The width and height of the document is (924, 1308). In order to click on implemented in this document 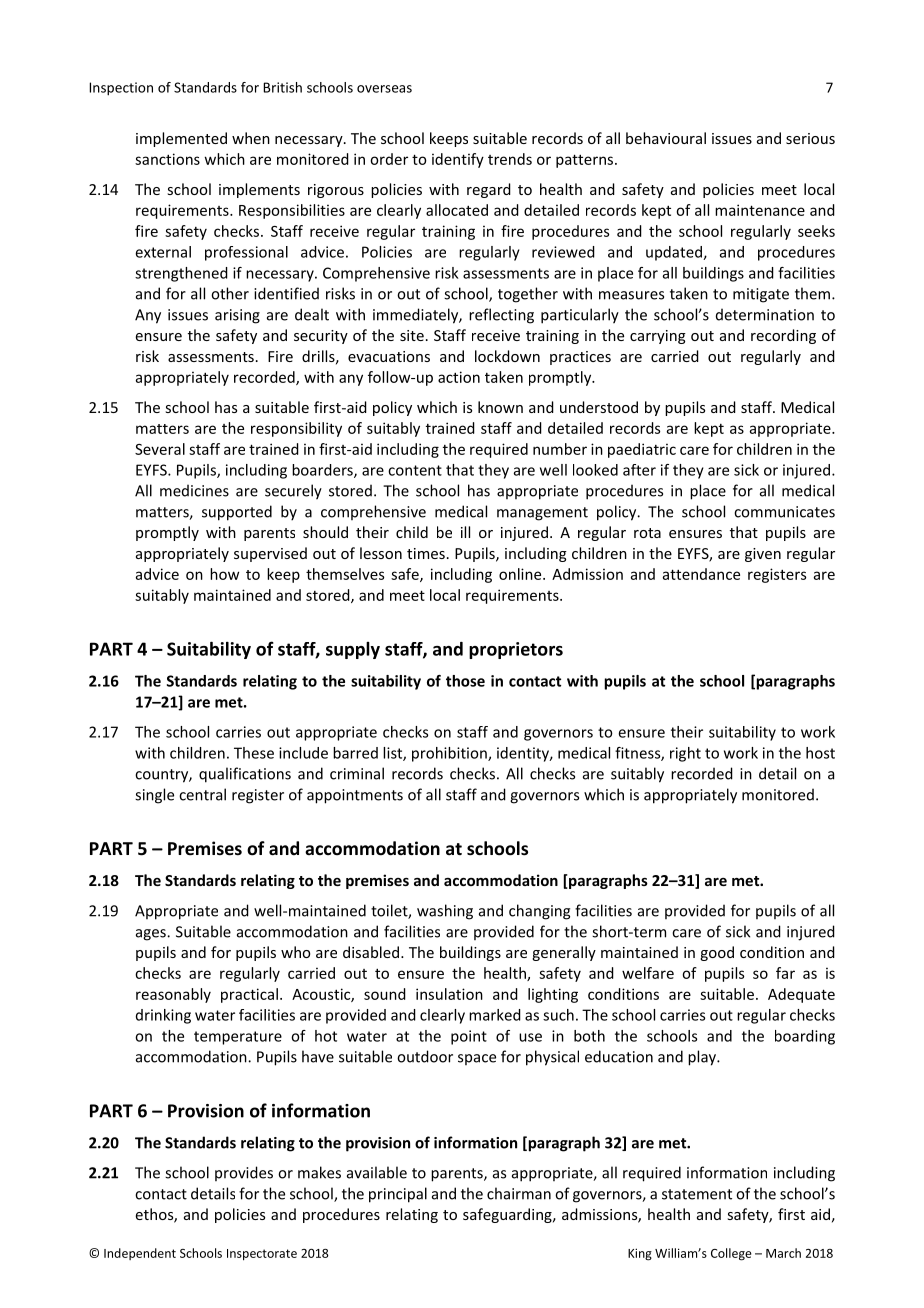, I will do `click(181, 139)`.
